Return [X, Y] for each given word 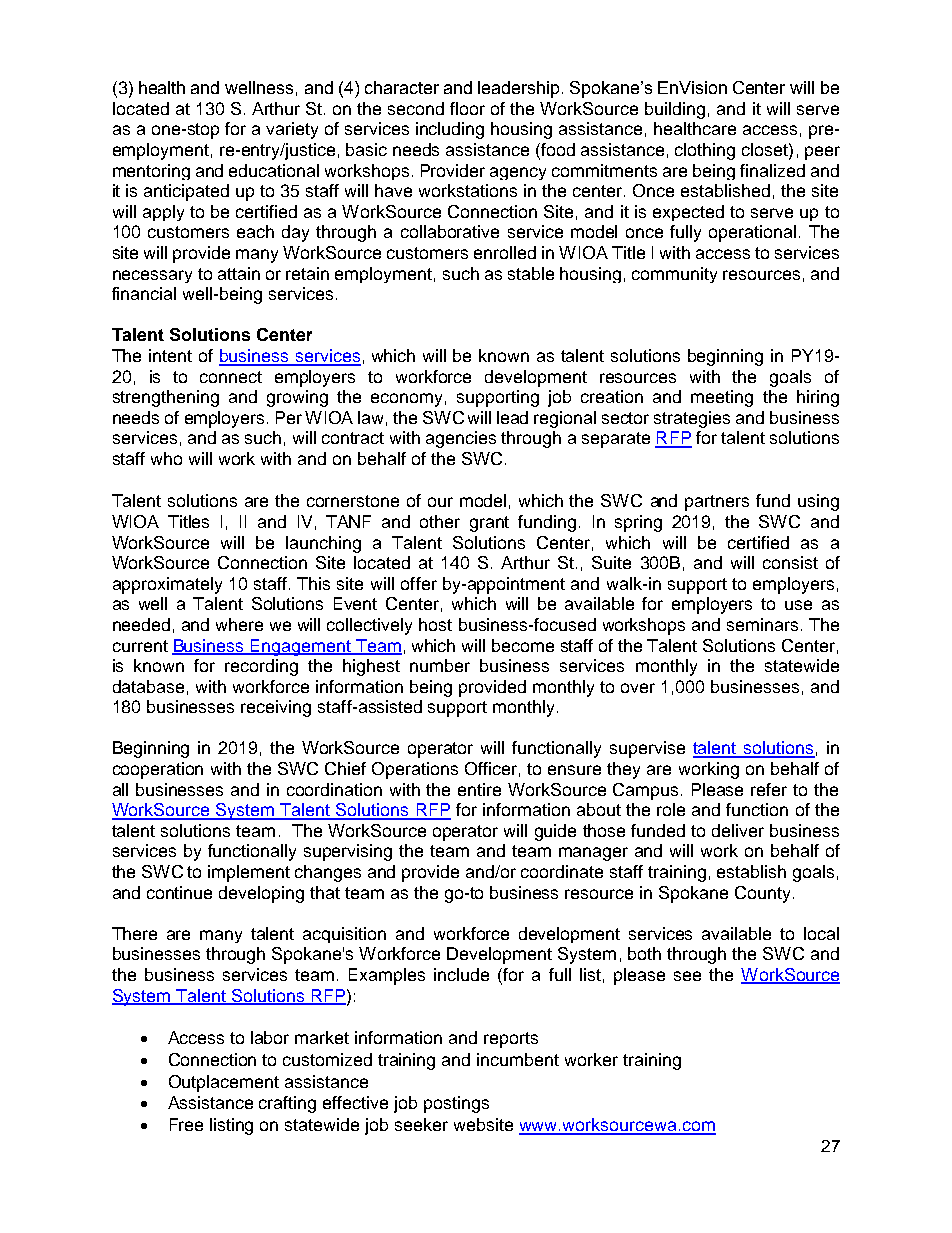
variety [292, 130]
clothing [705, 151]
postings [456, 1104]
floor [467, 108]
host [435, 624]
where [239, 624]
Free [186, 1124]
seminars [762, 624]
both [644, 953]
